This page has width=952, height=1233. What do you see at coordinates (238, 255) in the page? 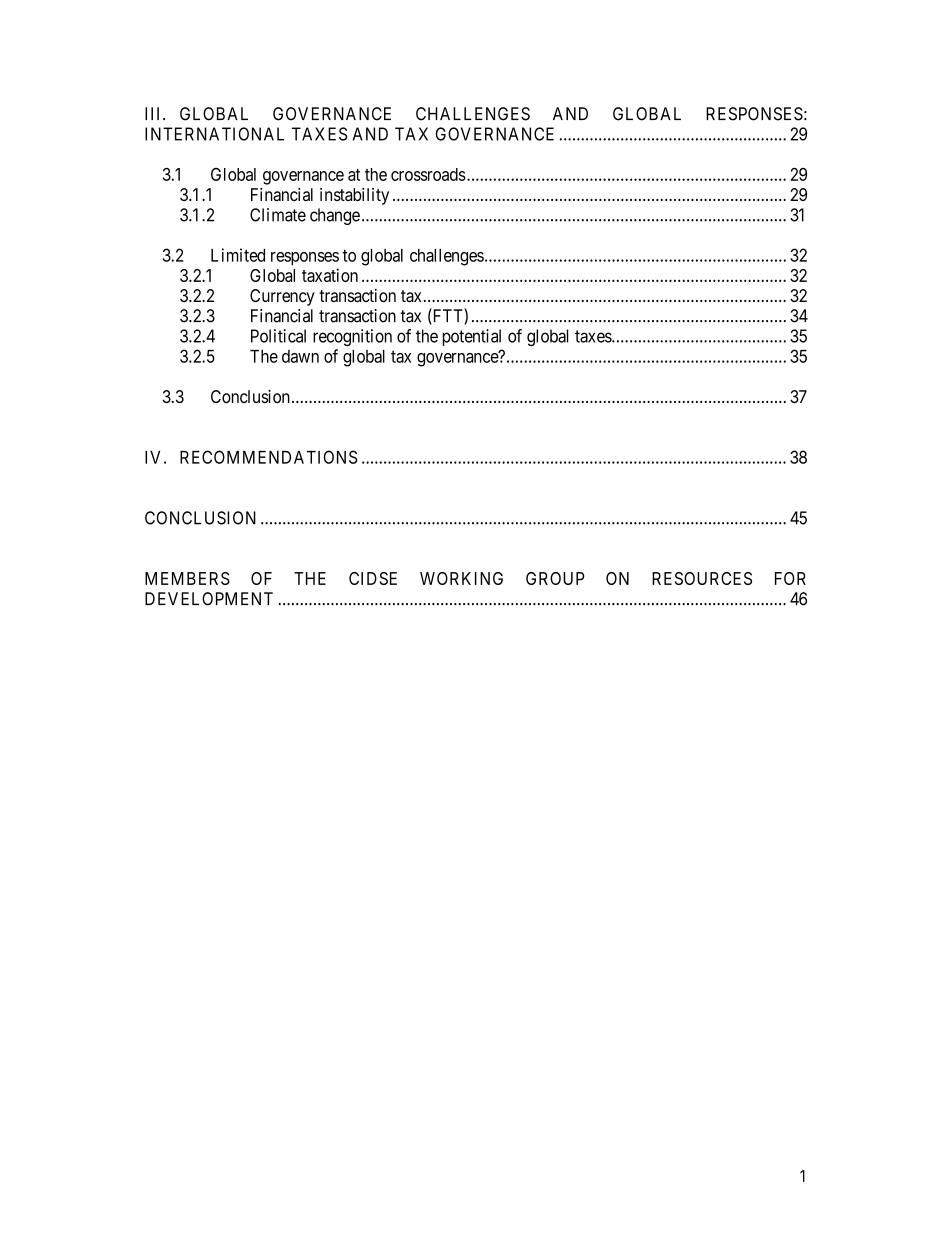
I see `Limited` at bounding box center [238, 255].
